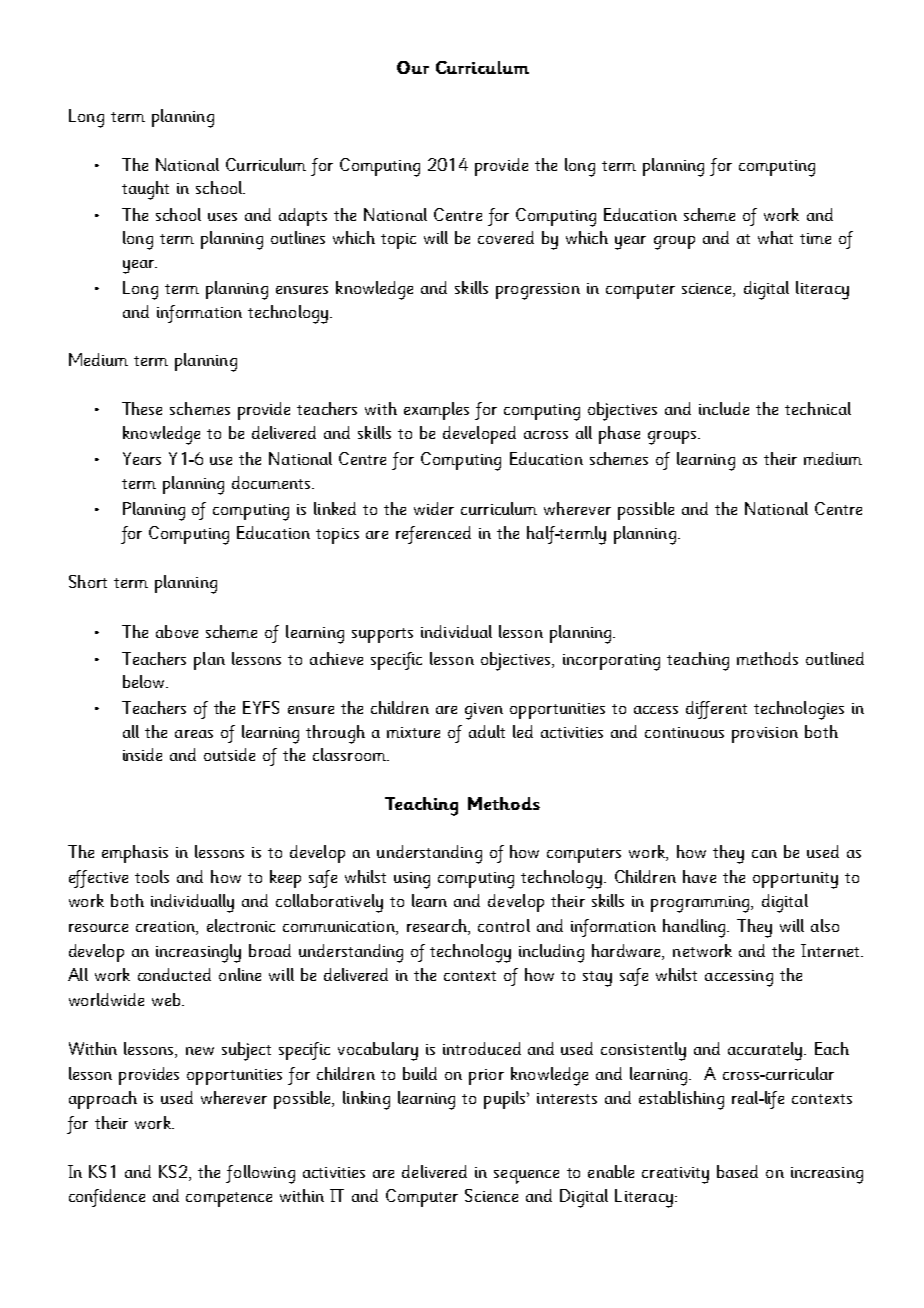 This screenshot has width=924, height=1308. I want to click on what, so click(775, 237).
